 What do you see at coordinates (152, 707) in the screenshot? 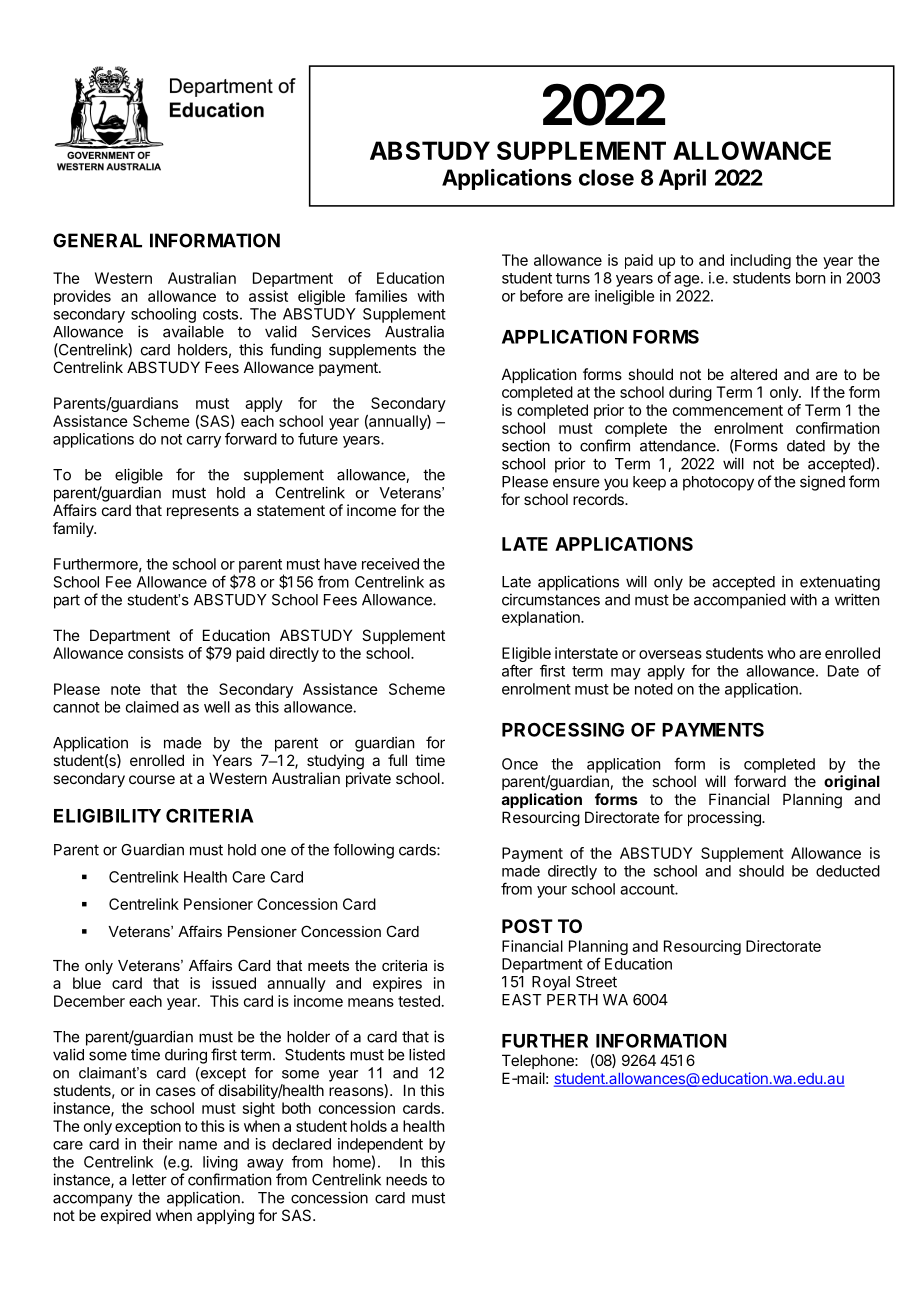
I see `claimed` at bounding box center [152, 707].
